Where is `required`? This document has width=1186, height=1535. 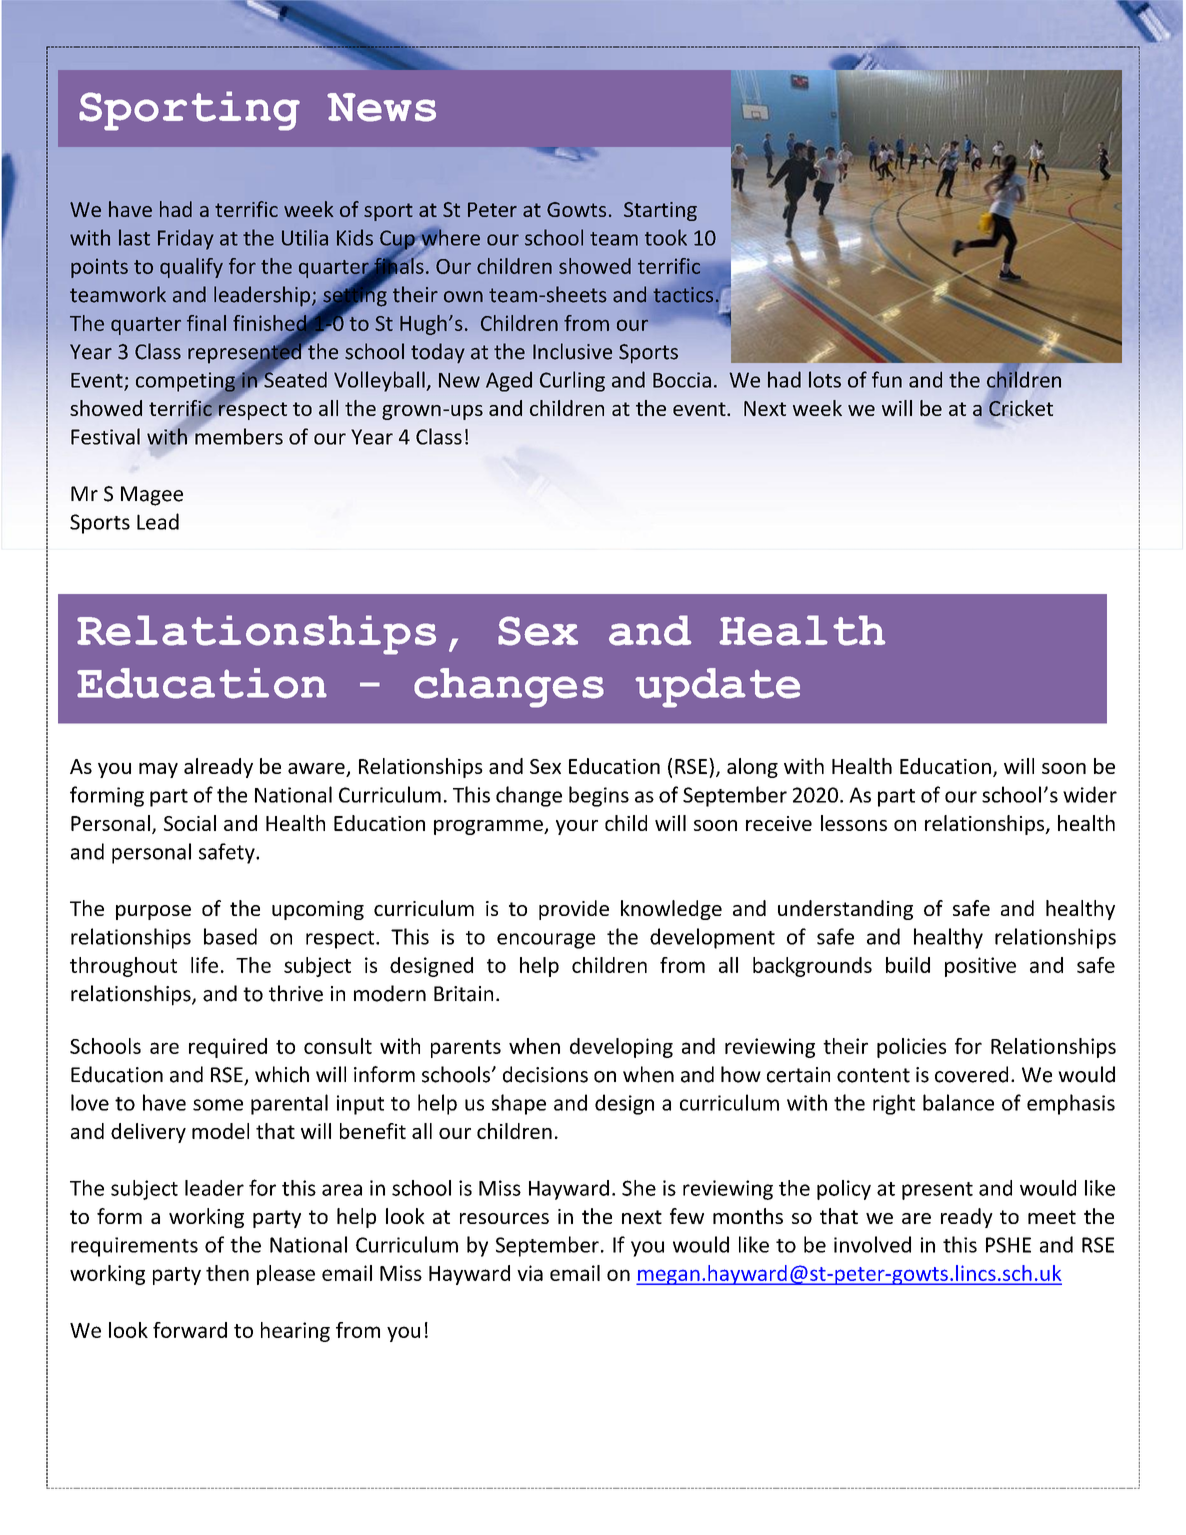
required is located at coordinates (228, 1048).
